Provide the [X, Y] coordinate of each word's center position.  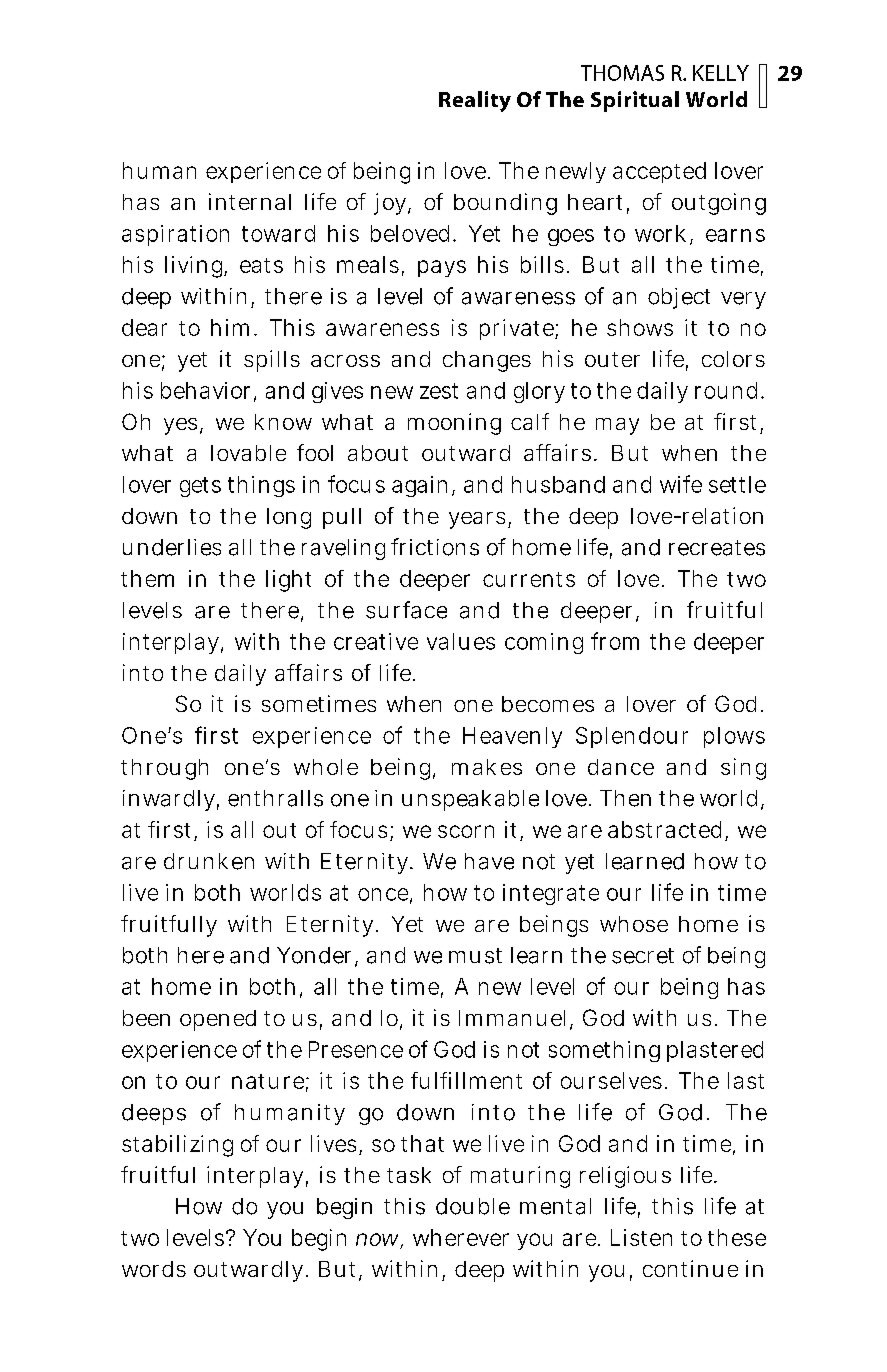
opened [218, 1020]
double [473, 1206]
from [615, 641]
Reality [475, 101]
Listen [641, 1237]
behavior [208, 391]
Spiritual [635, 101]
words [154, 1269]
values [461, 641]
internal [250, 201]
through [164, 769]
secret [643, 956]
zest [439, 391]
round [726, 390]
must [475, 956]
